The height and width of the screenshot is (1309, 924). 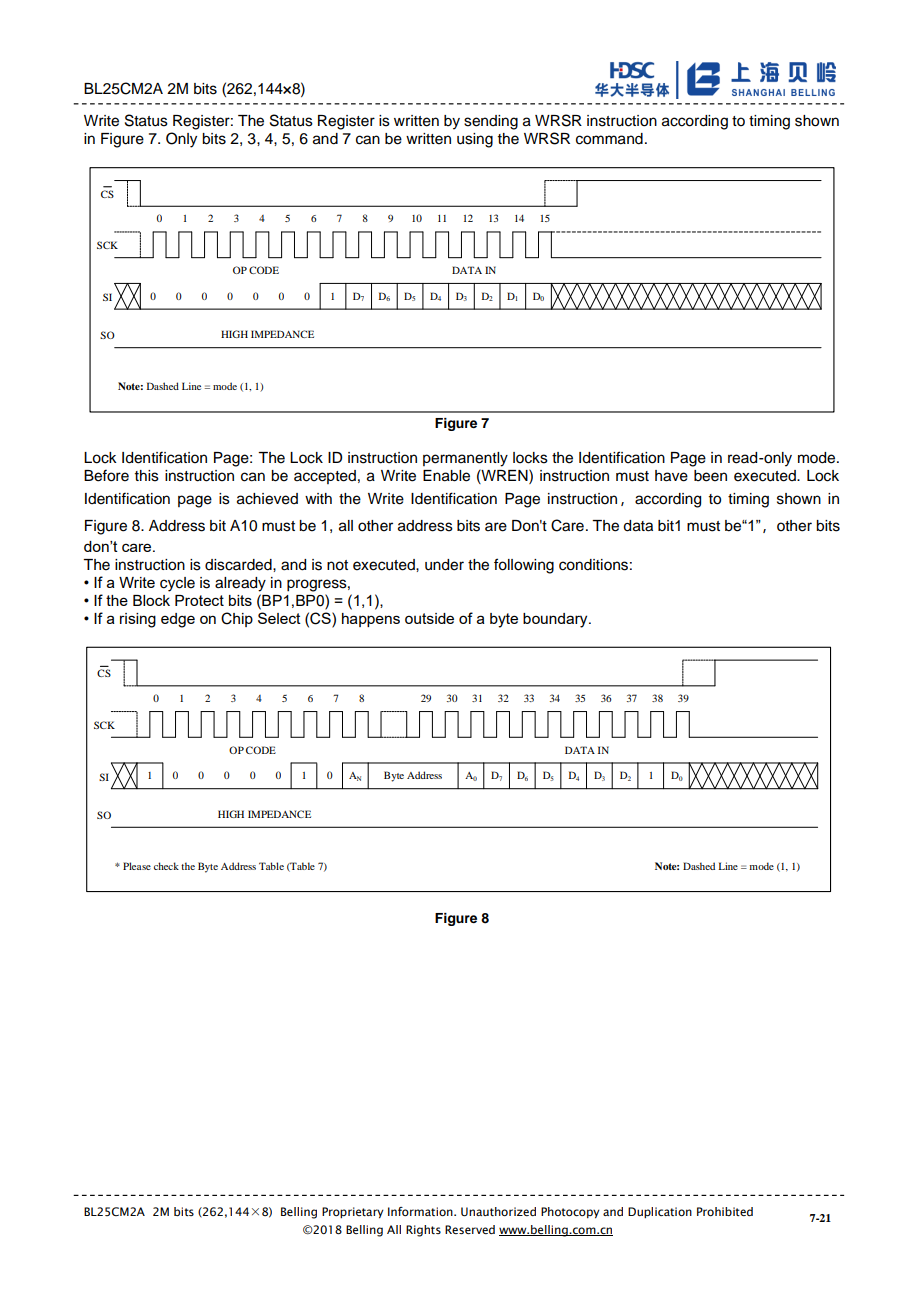 What do you see at coordinates (178, 620) in the screenshot?
I see `edge` at bounding box center [178, 620].
